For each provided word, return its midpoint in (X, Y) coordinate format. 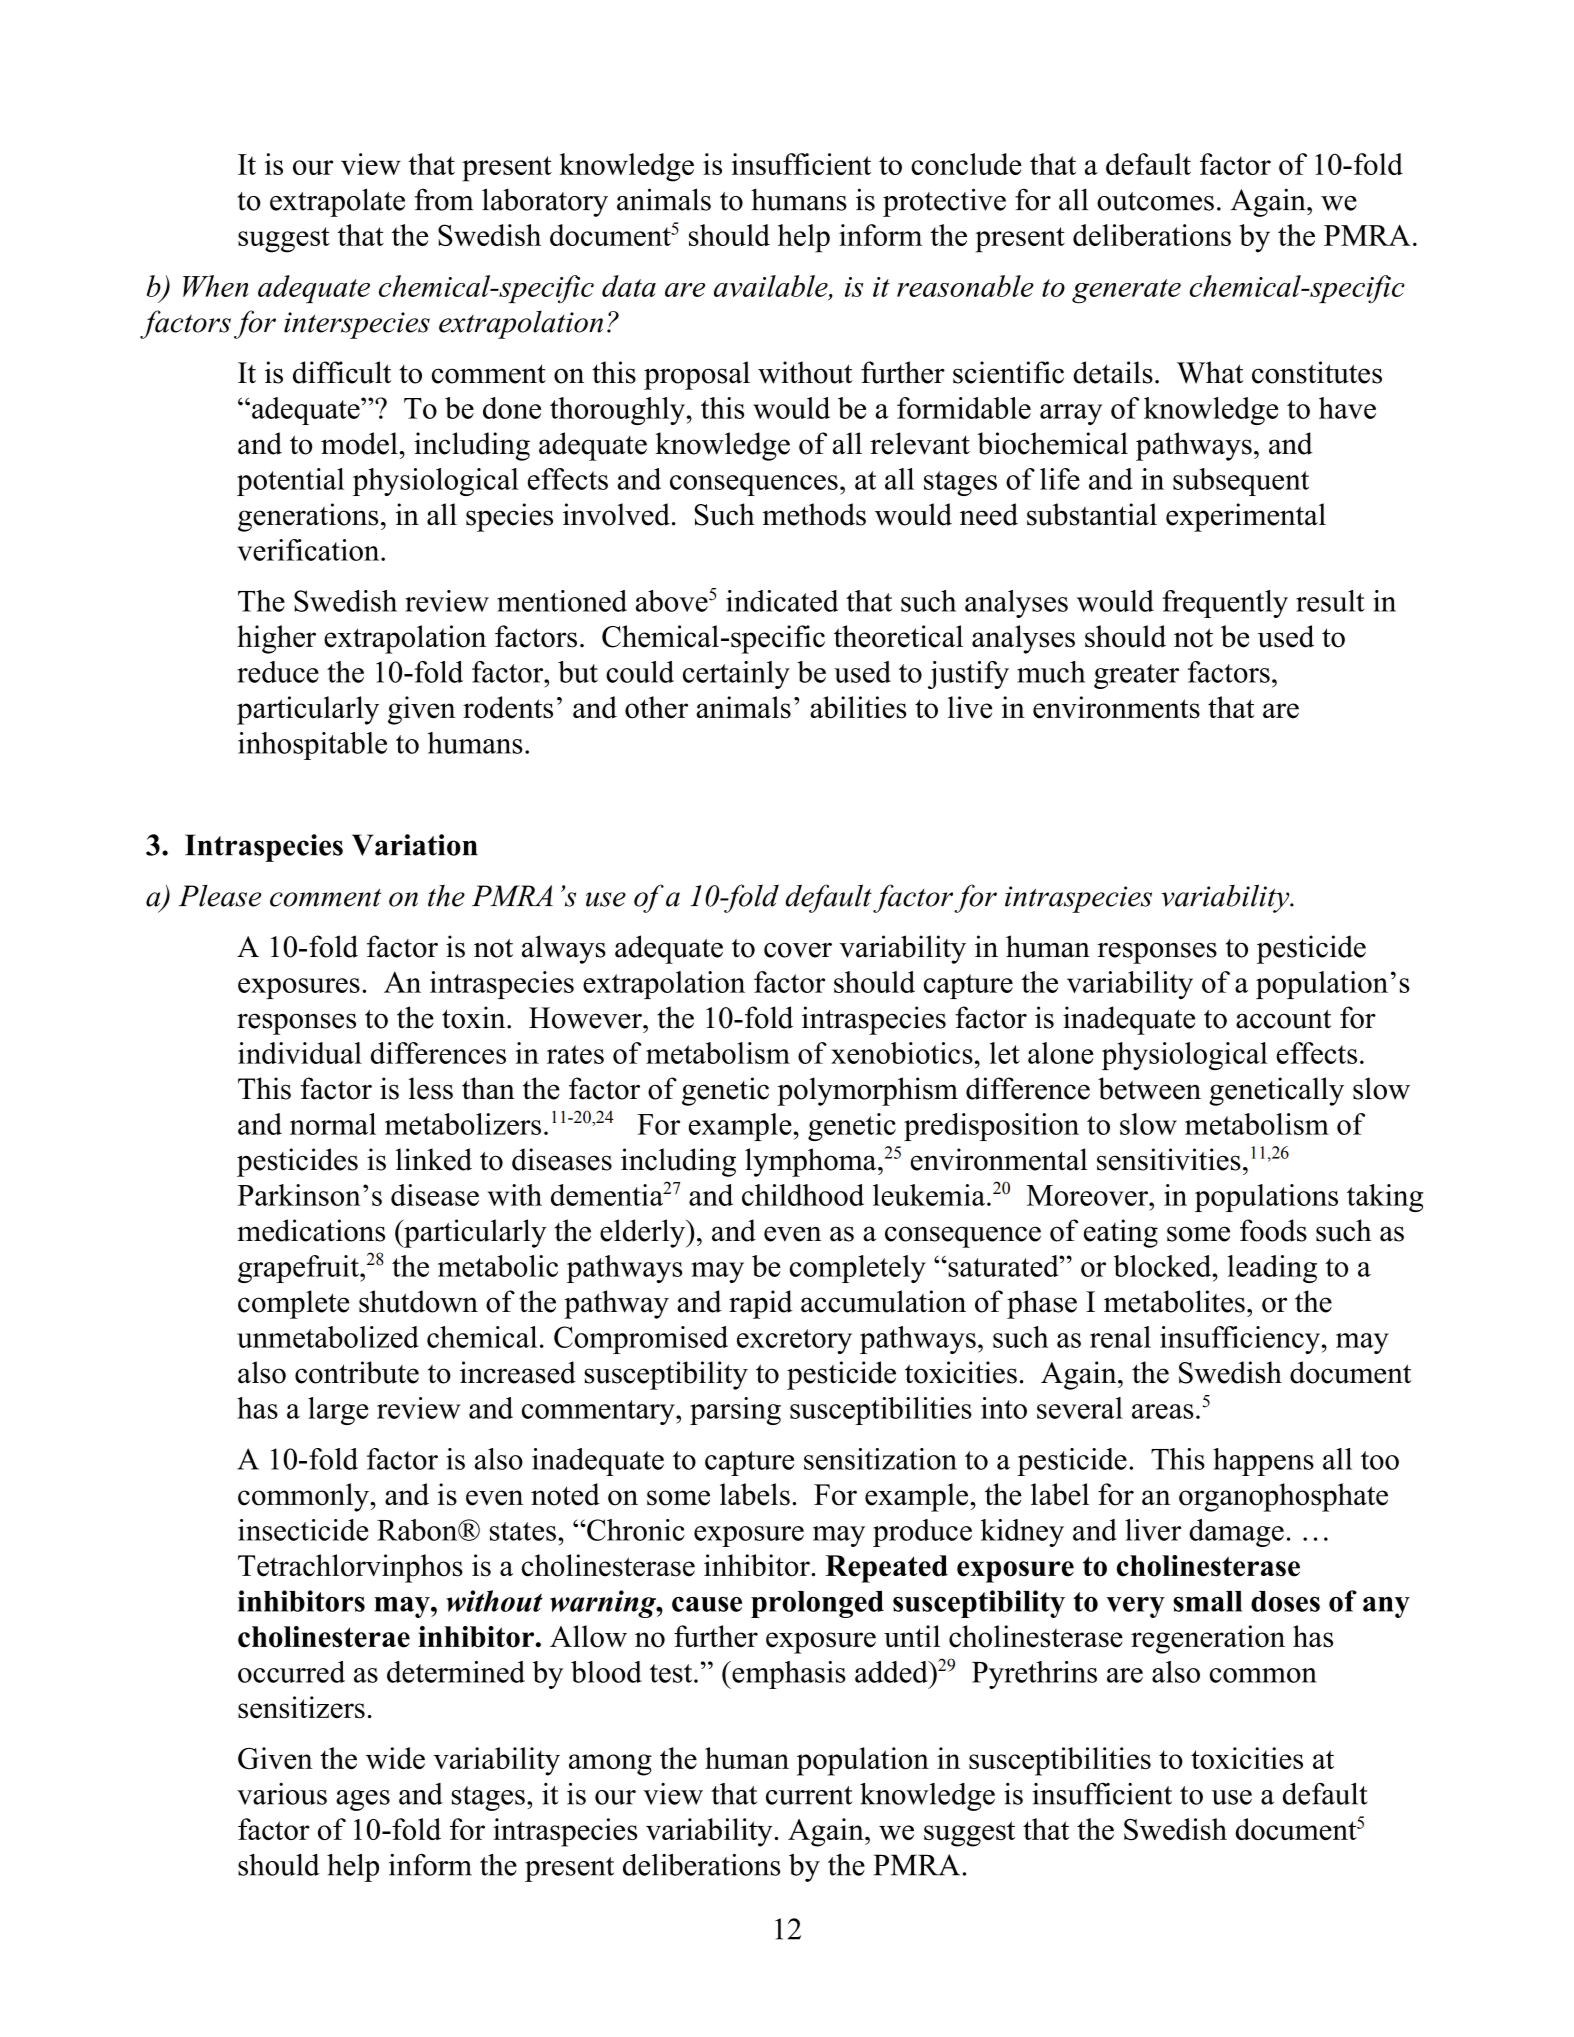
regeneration (1208, 1639)
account (1283, 1019)
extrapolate (337, 202)
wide (395, 1758)
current (809, 1795)
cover (798, 950)
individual (300, 1053)
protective (944, 202)
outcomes (1155, 201)
